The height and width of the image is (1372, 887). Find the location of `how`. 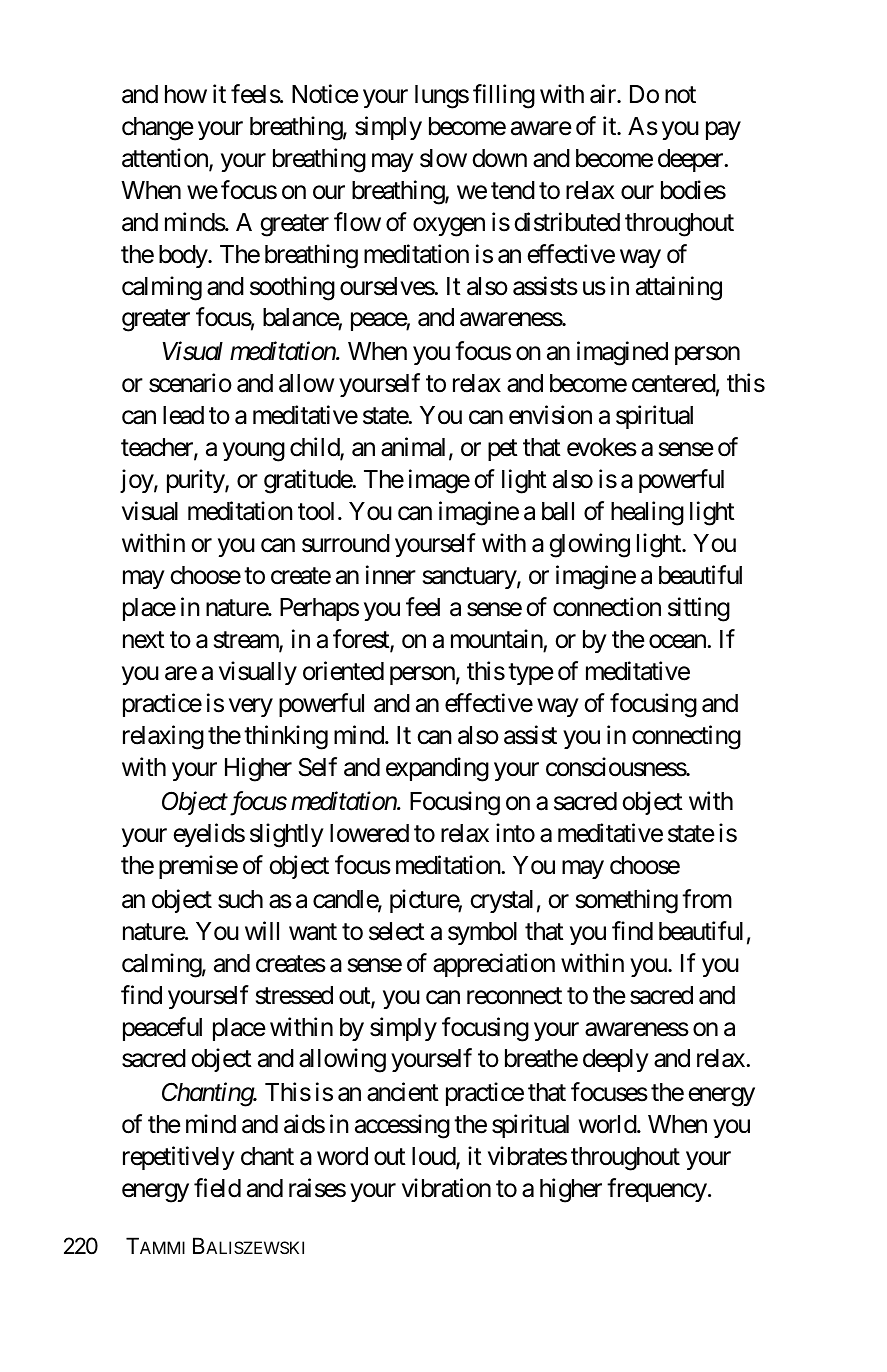

how is located at coordinates (186, 94).
